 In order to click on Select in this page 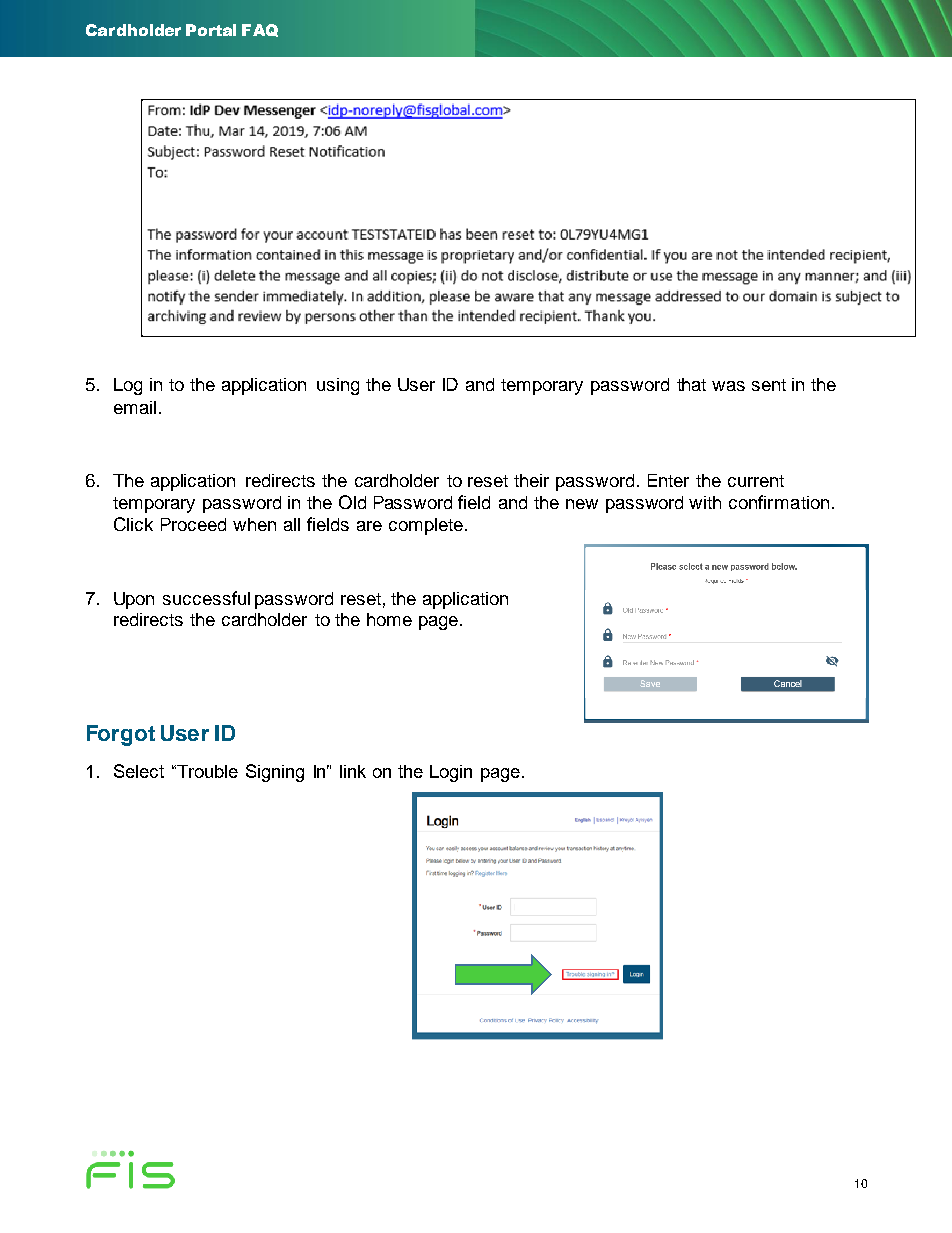, I will do `click(139, 771)`.
